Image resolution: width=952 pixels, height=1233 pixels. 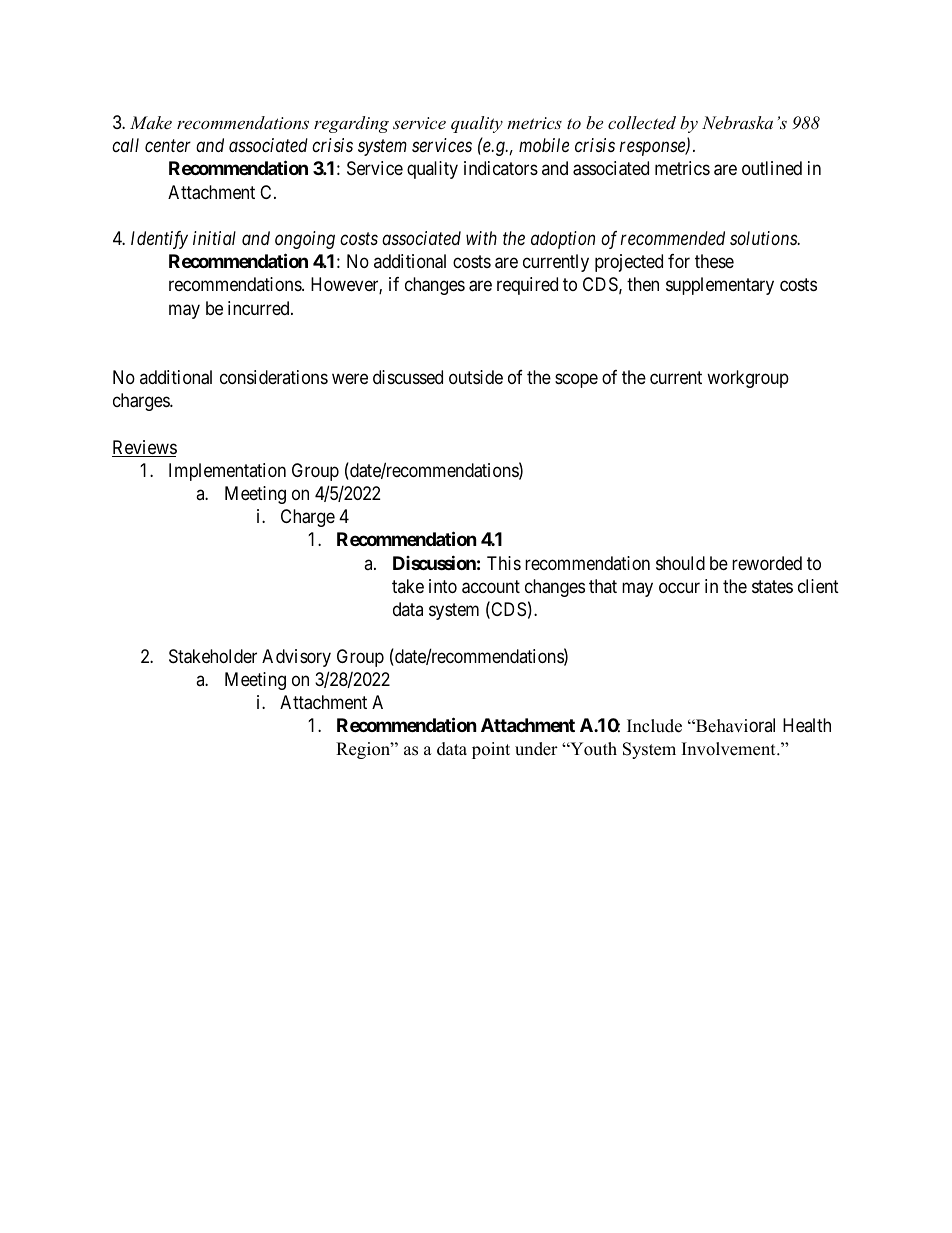 What do you see at coordinates (214, 238) in the document?
I see `initial` at bounding box center [214, 238].
